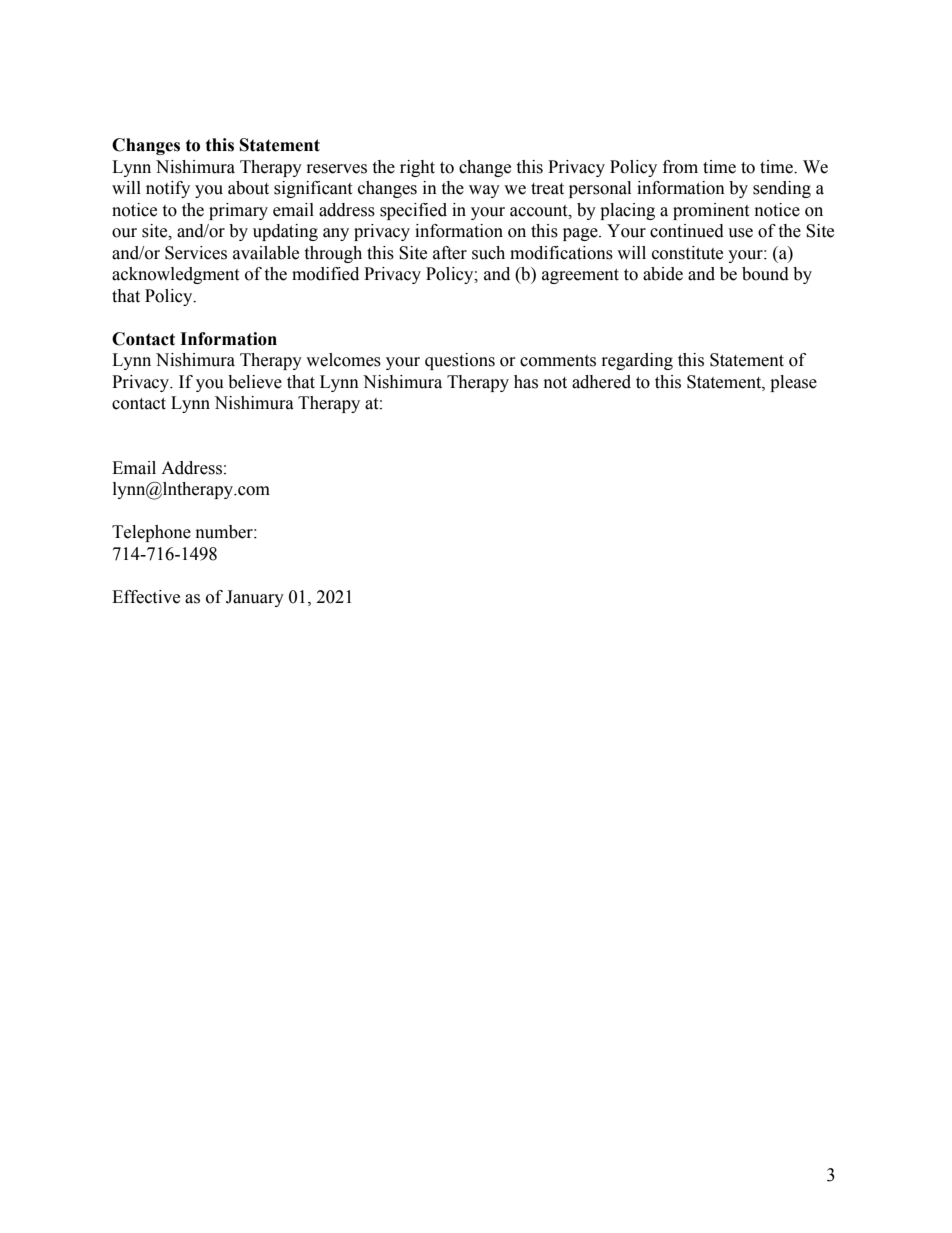  What do you see at coordinates (255, 382) in the screenshot?
I see `believe` at bounding box center [255, 382].
